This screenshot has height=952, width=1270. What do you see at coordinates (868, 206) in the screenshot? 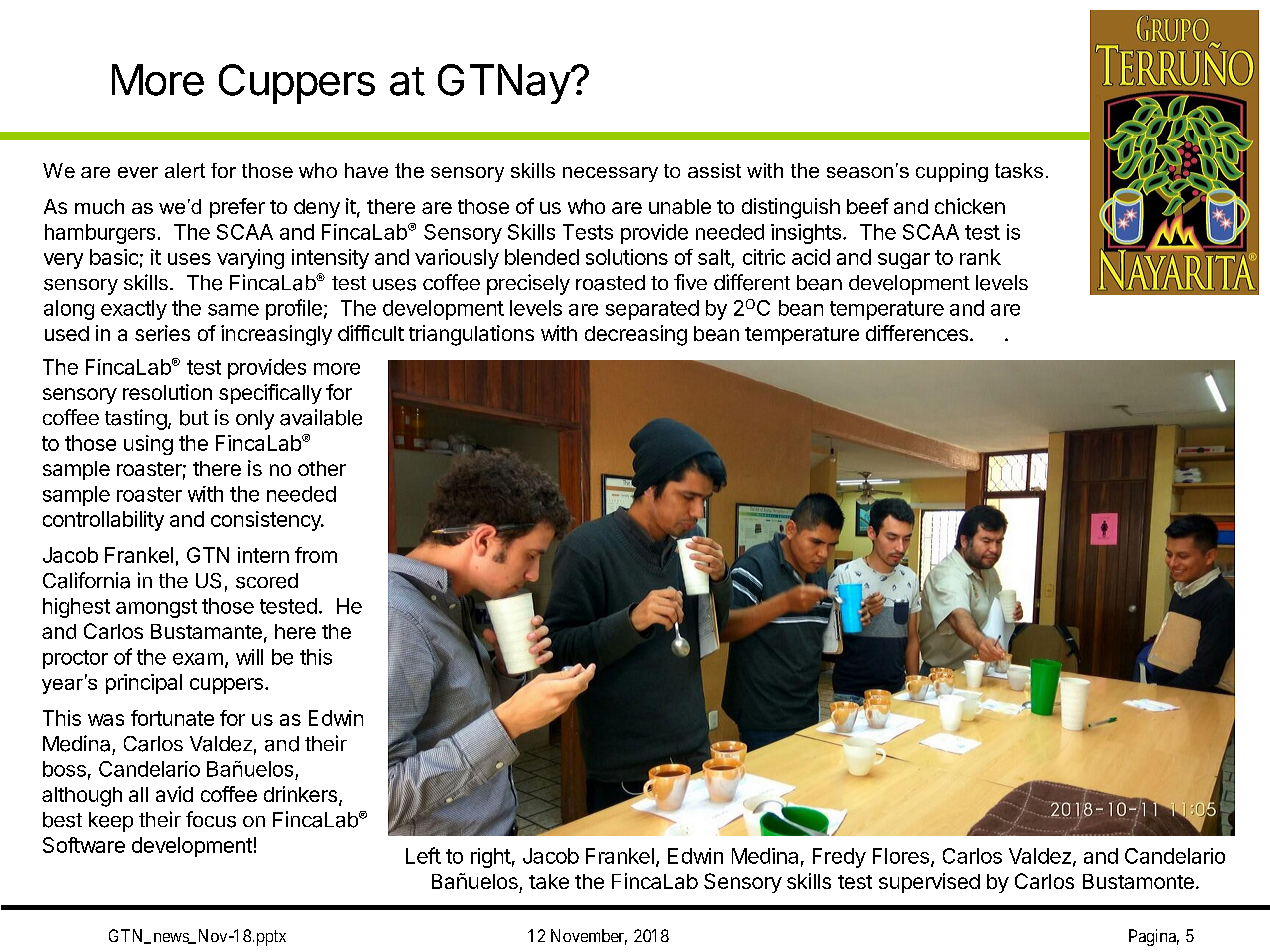
I see `beef` at bounding box center [868, 206].
